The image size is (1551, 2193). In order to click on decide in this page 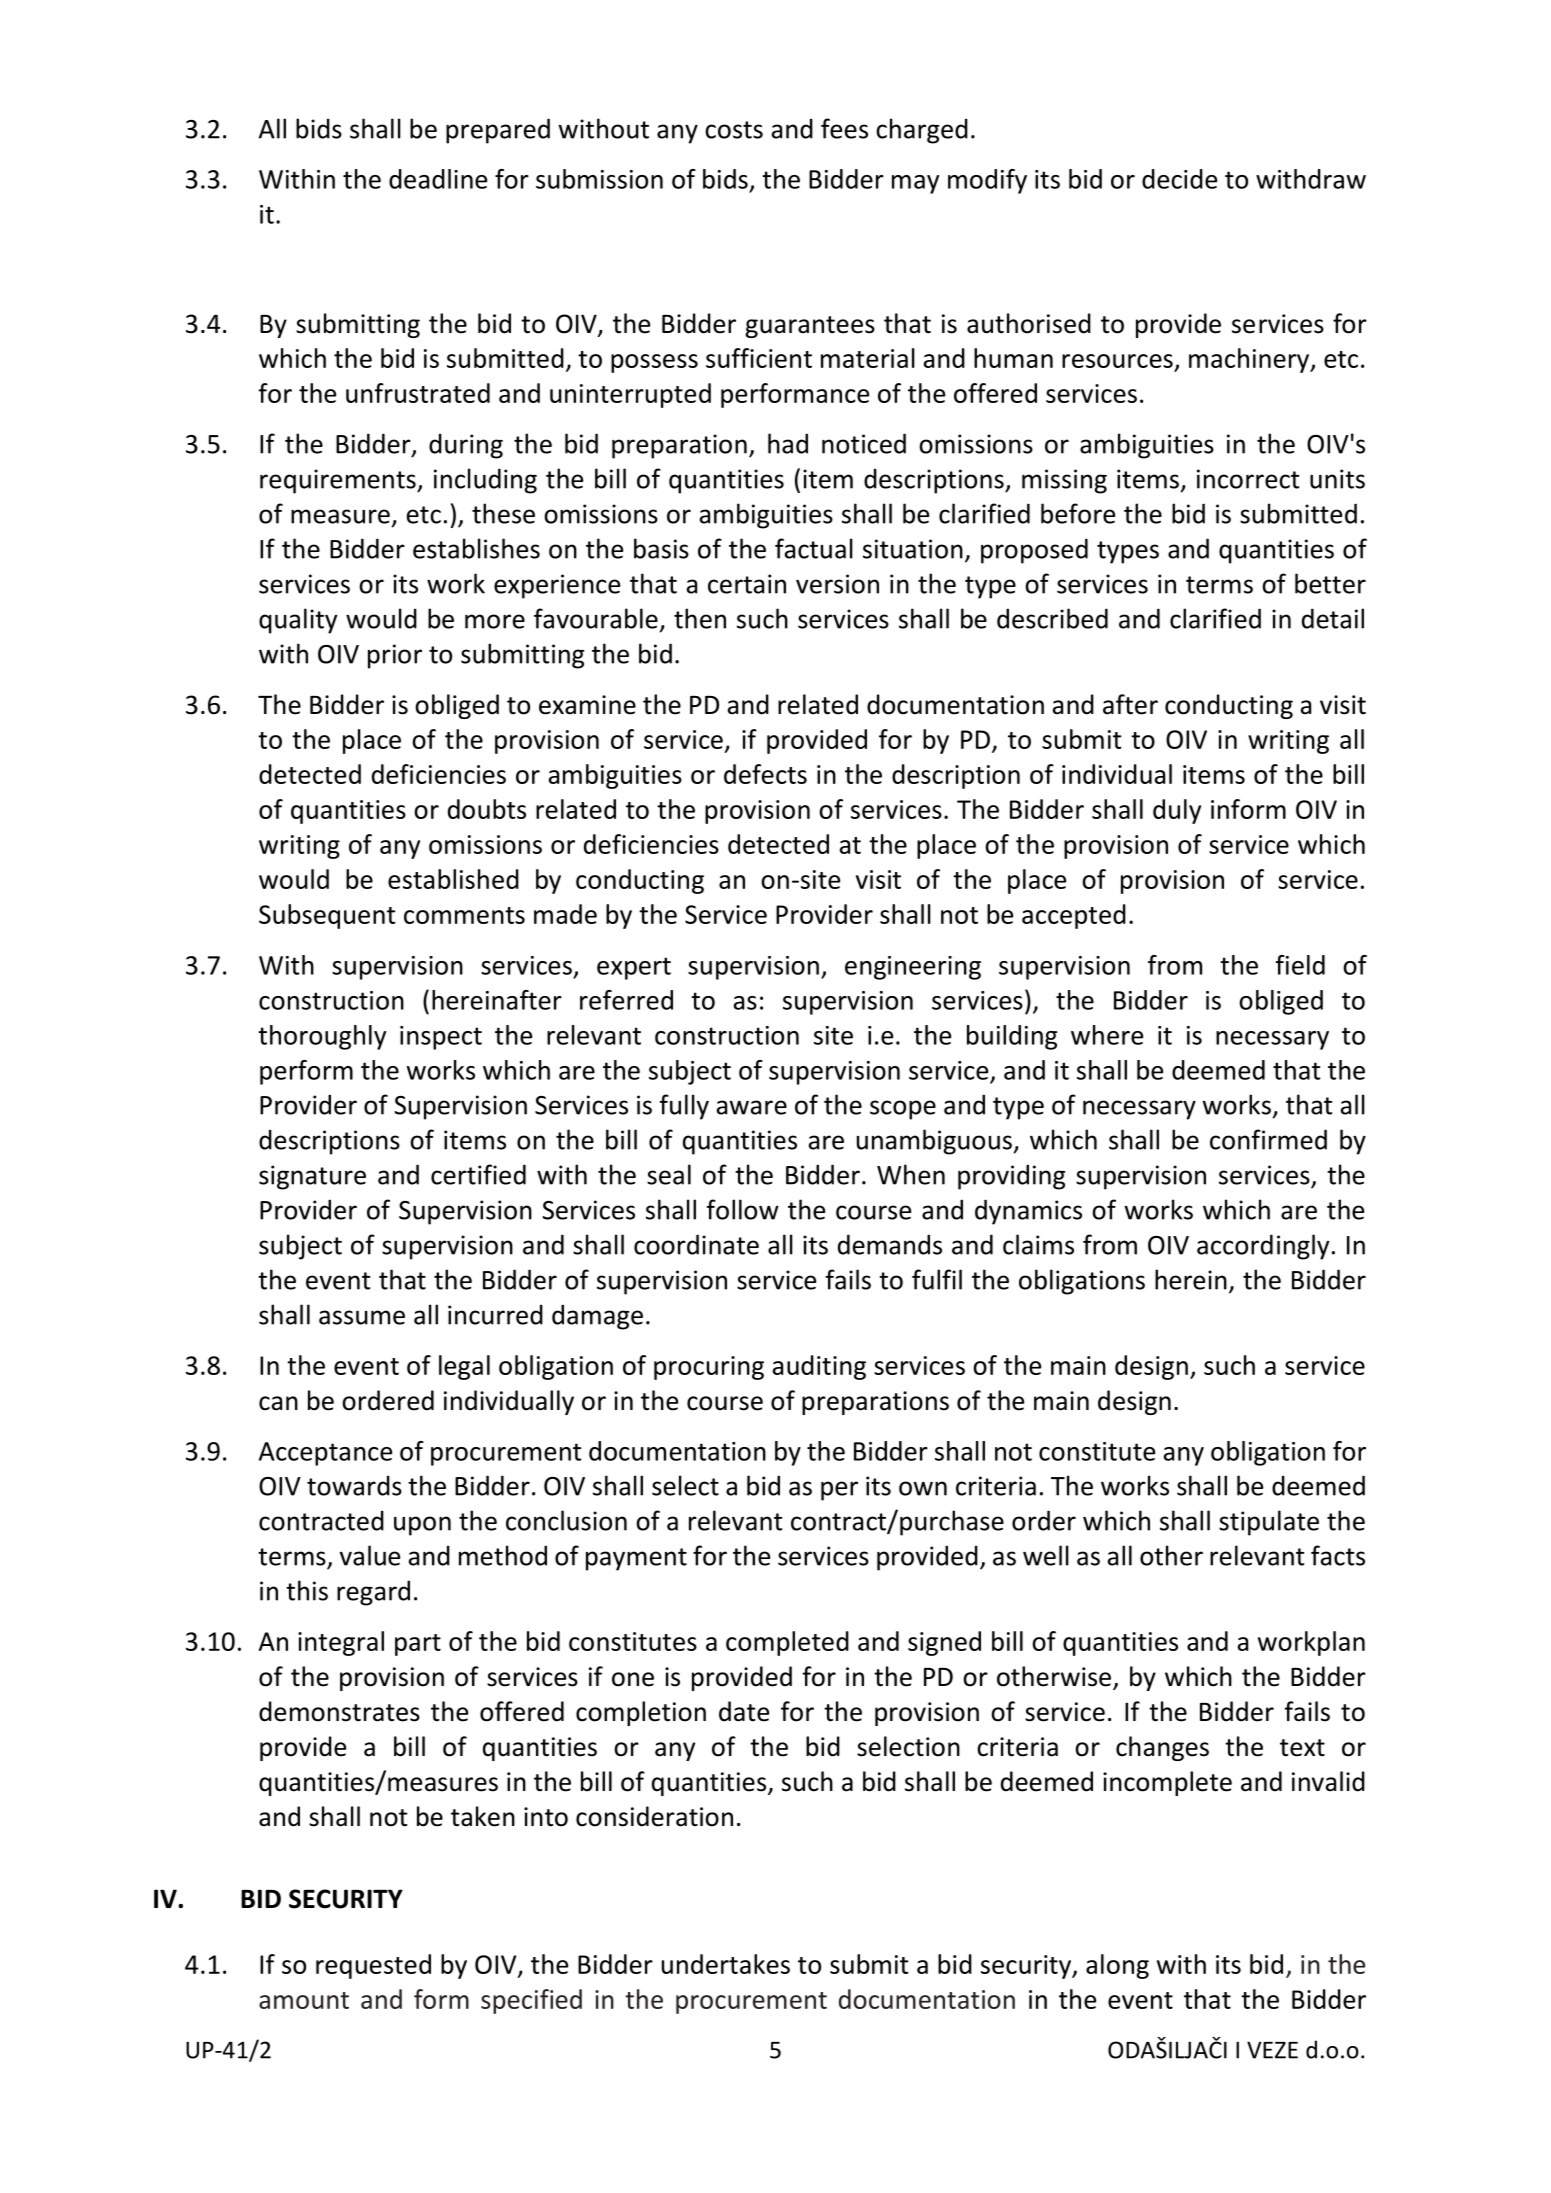, I will do `click(1179, 179)`.
